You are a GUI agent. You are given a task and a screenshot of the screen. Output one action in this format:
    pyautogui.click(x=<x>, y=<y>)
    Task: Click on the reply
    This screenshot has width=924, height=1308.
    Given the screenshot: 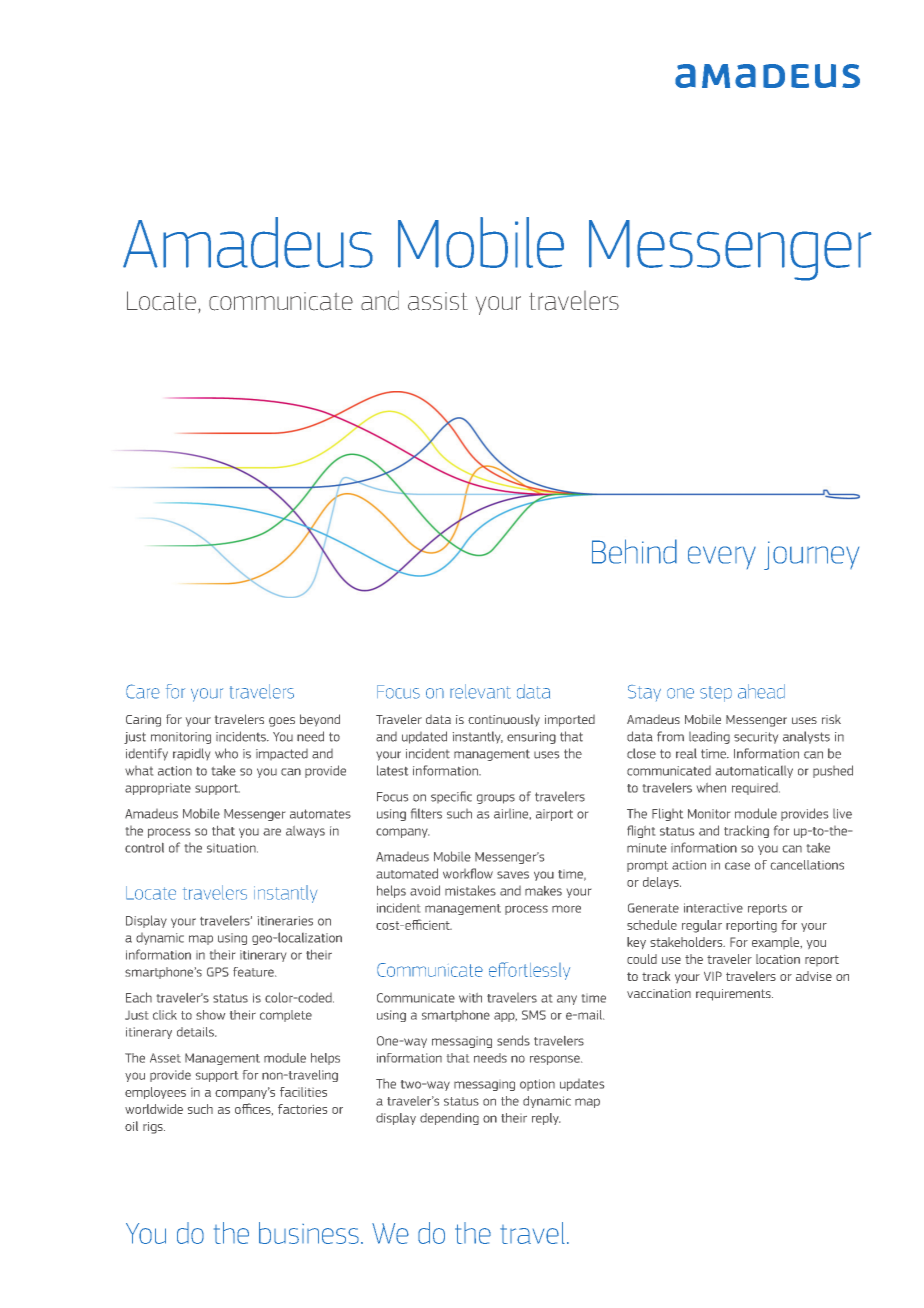 What is the action you would take?
    pyautogui.click(x=546, y=1119)
